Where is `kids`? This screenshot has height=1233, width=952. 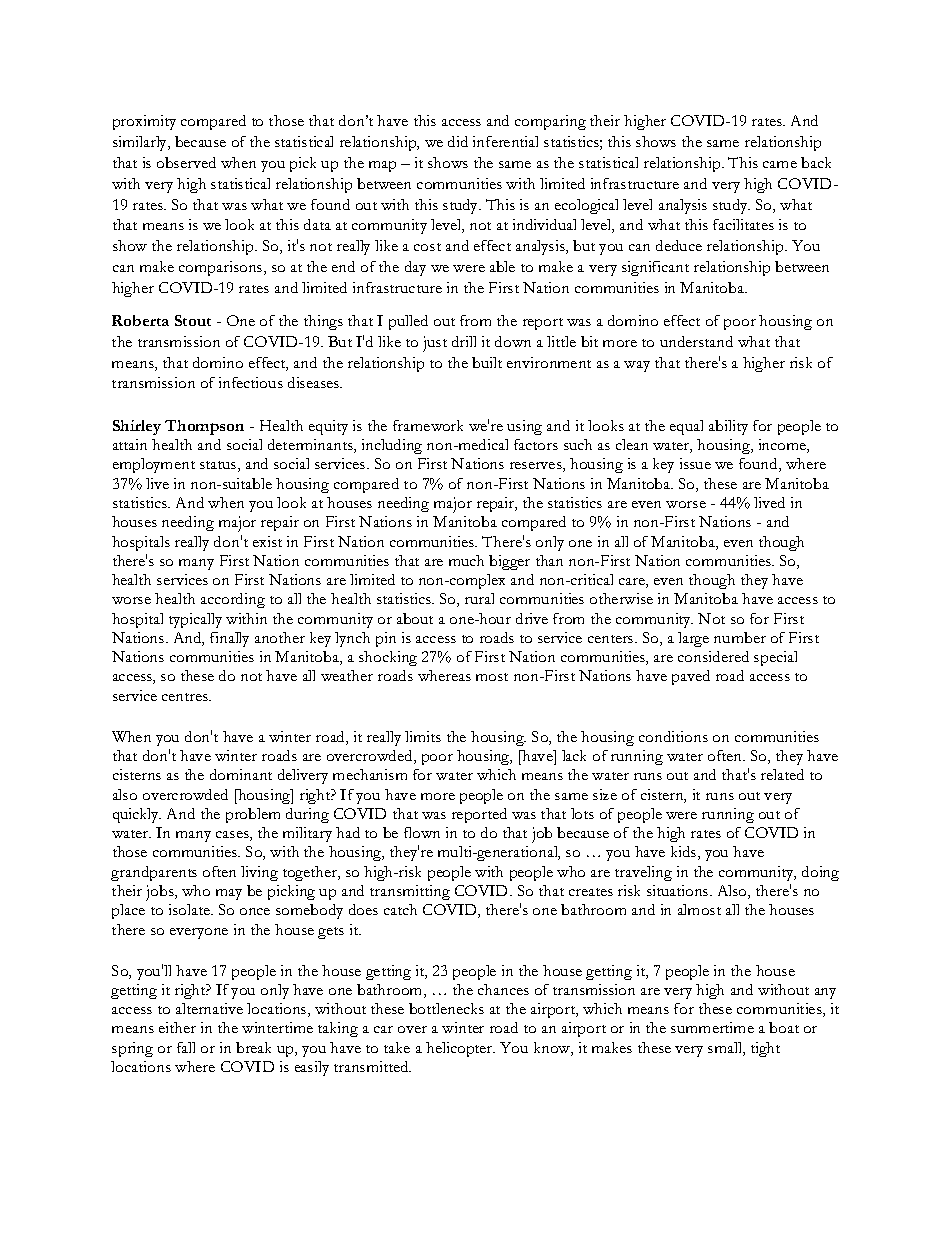
kids is located at coordinates (685, 853).
